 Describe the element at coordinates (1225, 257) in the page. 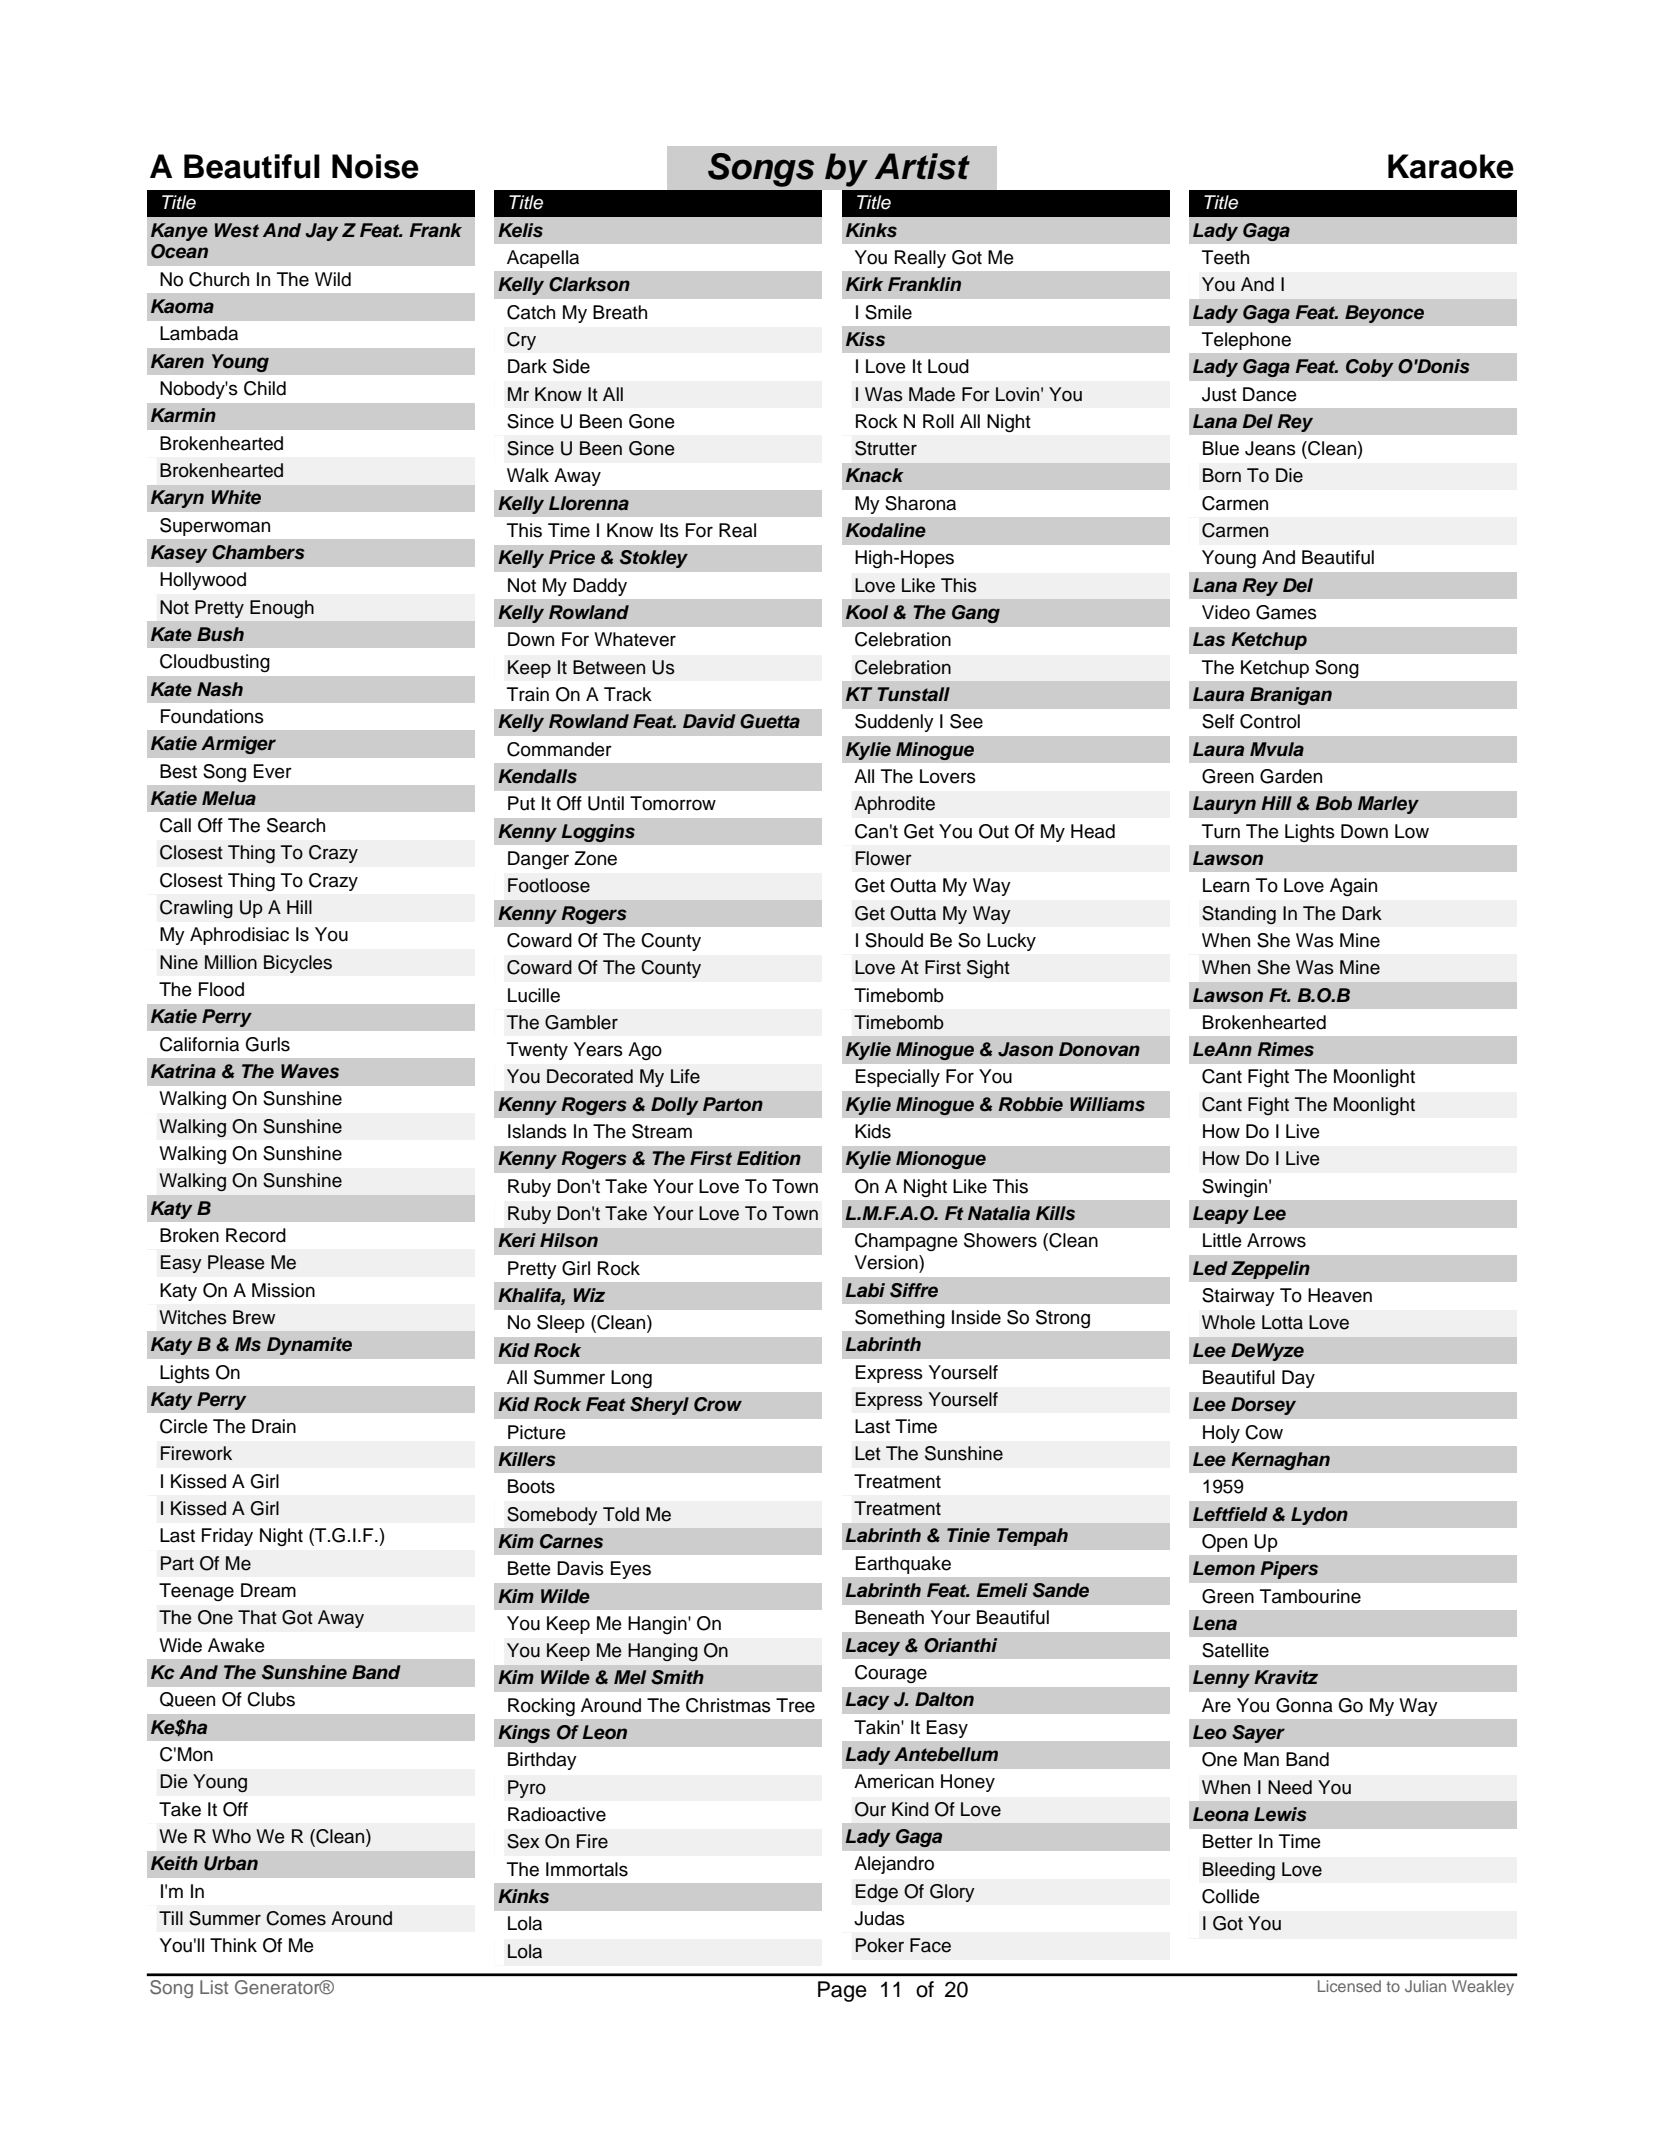

I see `Teeth` at that location.
